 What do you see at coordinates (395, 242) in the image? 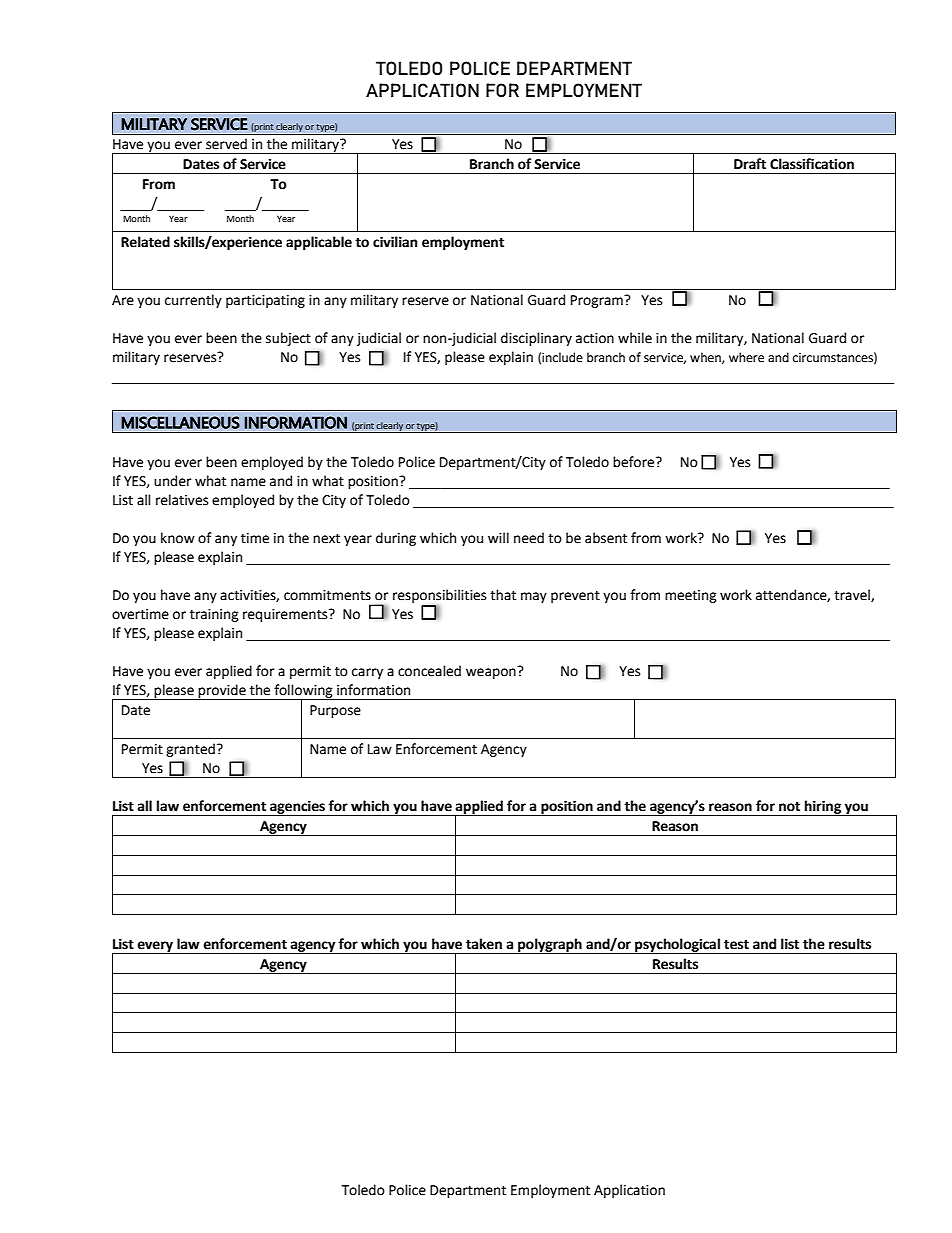
I see `civilian` at bounding box center [395, 242].
